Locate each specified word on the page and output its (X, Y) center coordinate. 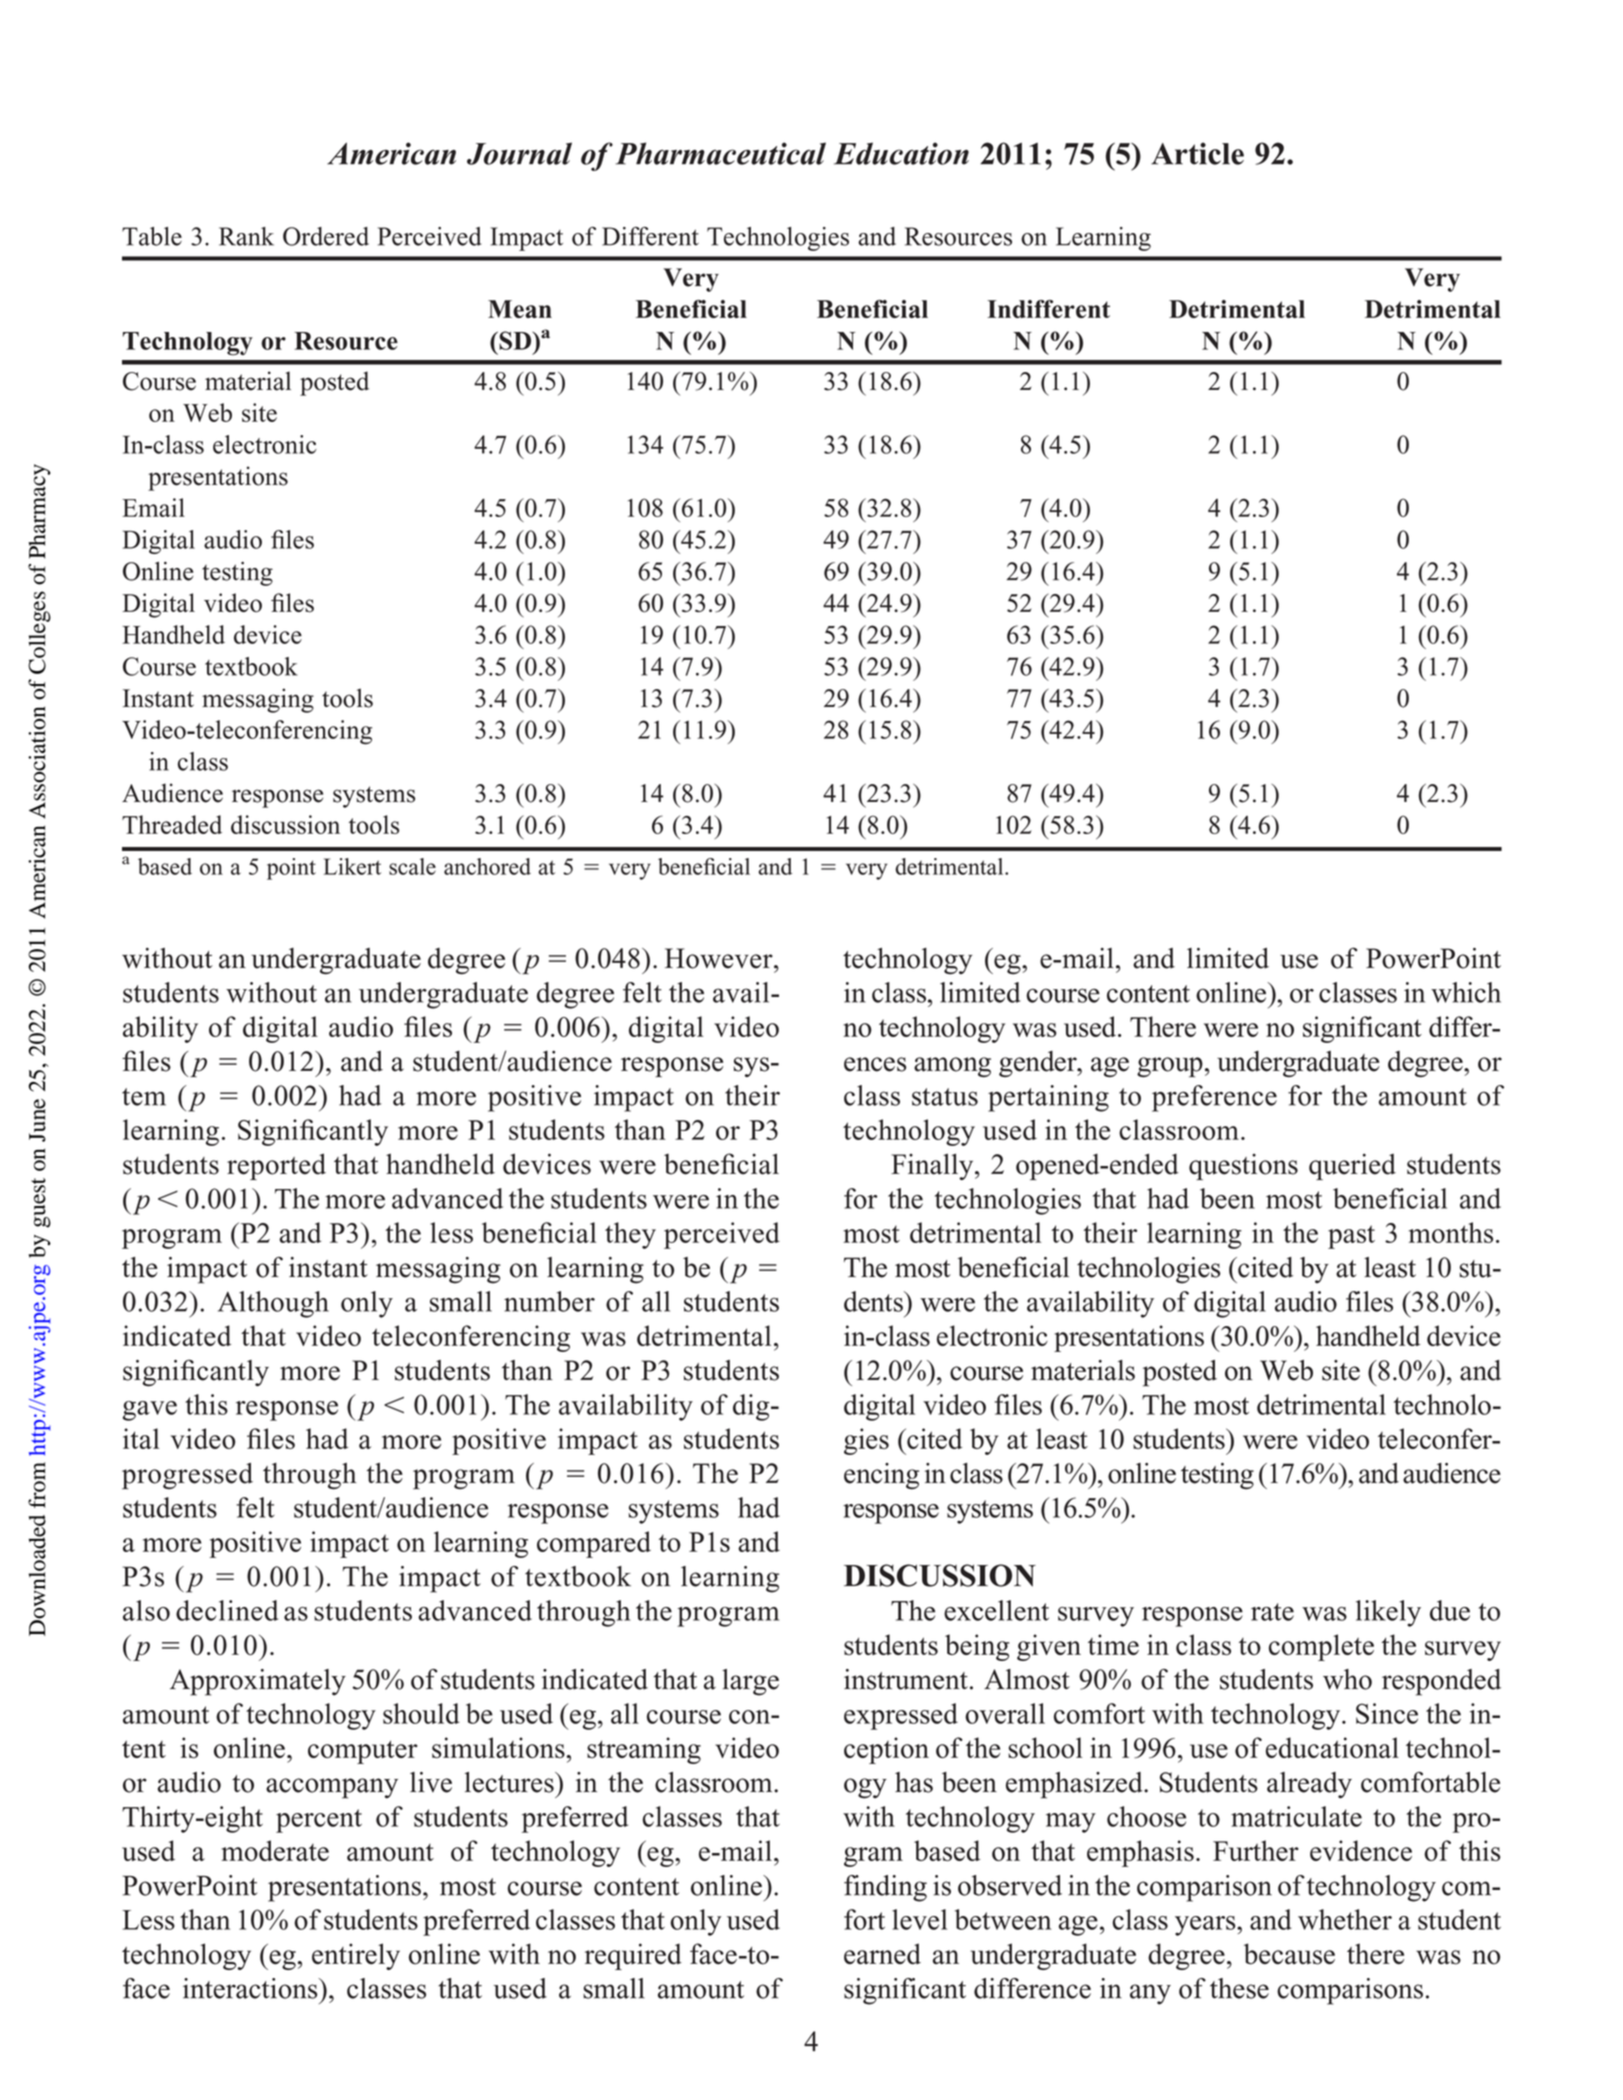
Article (1197, 153)
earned (882, 1953)
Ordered (326, 236)
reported (276, 1166)
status (945, 1097)
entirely (356, 1956)
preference (1214, 1098)
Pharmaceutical (721, 153)
